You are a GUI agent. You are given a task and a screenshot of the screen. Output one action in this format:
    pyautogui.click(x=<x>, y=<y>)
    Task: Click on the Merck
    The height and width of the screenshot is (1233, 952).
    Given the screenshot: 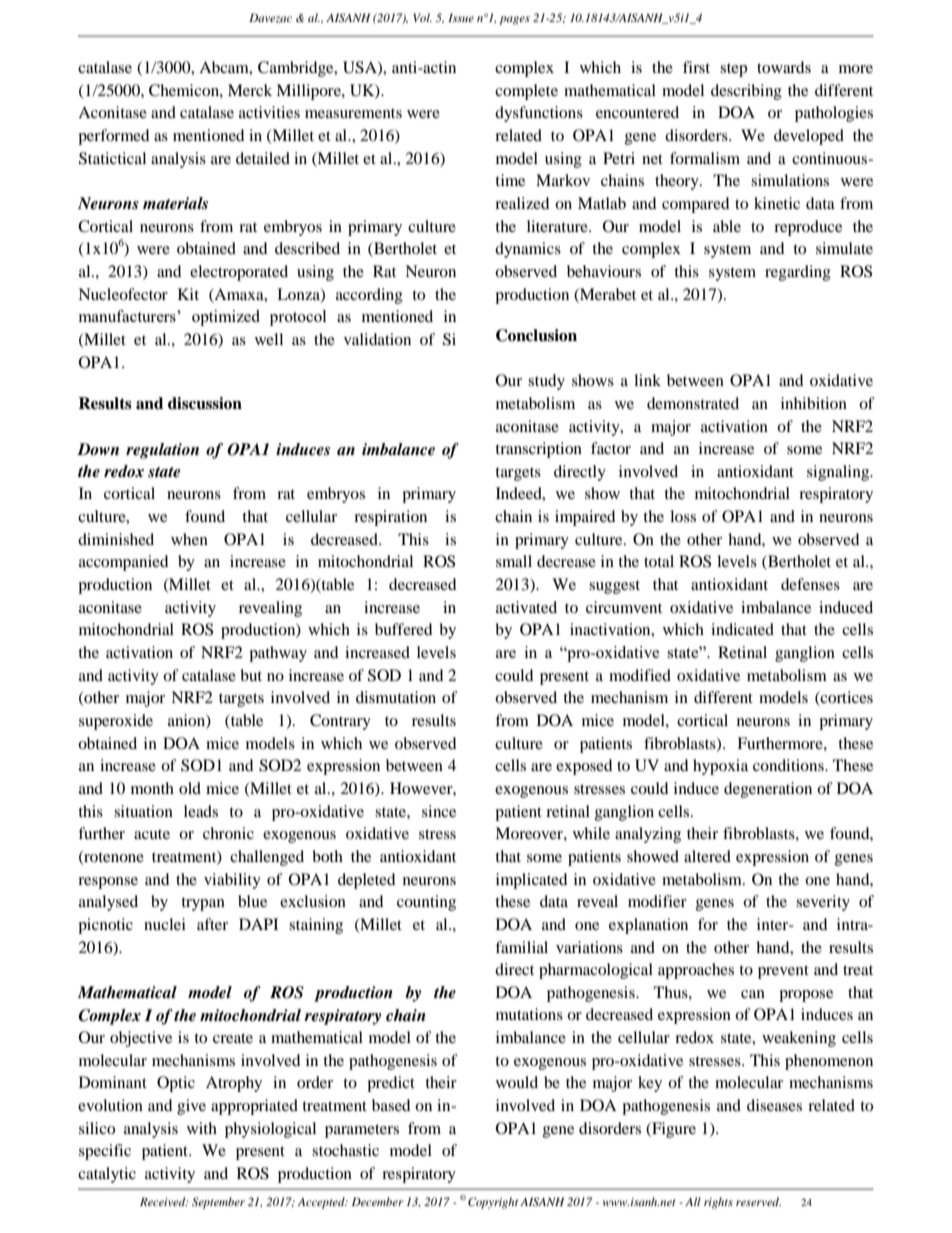 What is the action you would take?
    pyautogui.click(x=250, y=90)
